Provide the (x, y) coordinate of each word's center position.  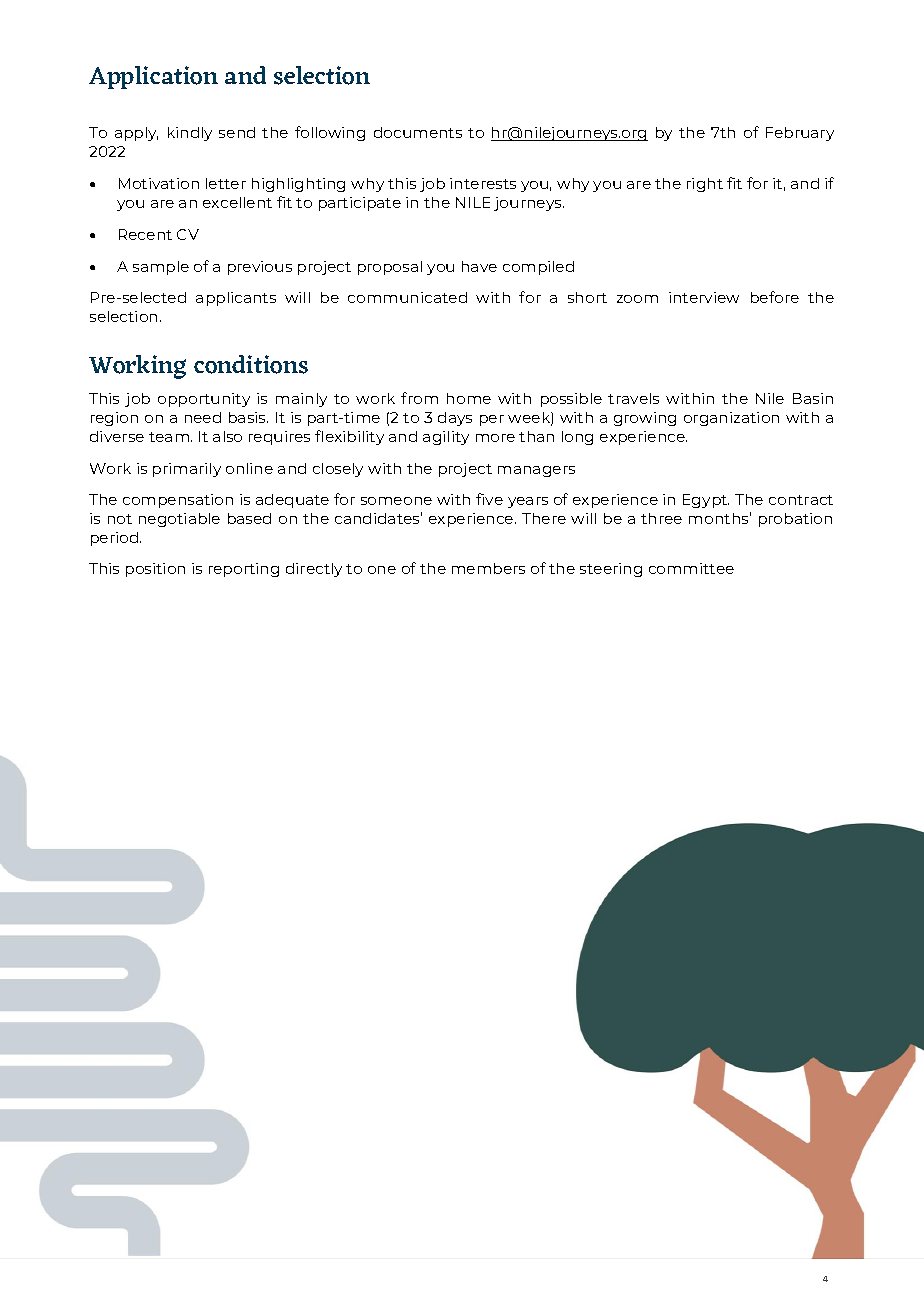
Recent (145, 234)
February (800, 134)
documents (418, 132)
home (469, 398)
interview (704, 297)
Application (153, 77)
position (155, 570)
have (479, 266)
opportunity (204, 400)
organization (731, 419)
